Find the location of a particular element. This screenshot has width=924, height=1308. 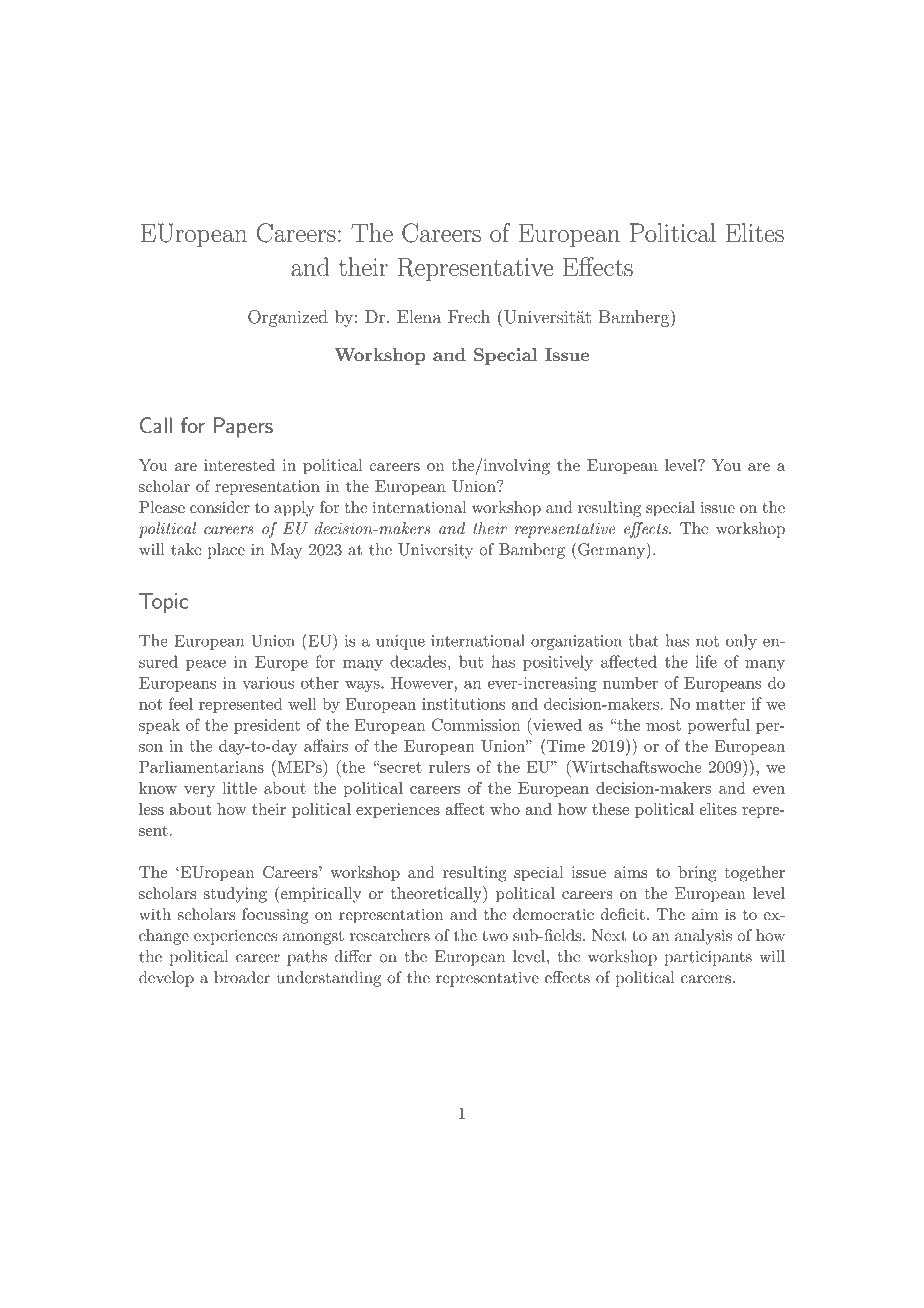

Papers is located at coordinates (243, 427).
